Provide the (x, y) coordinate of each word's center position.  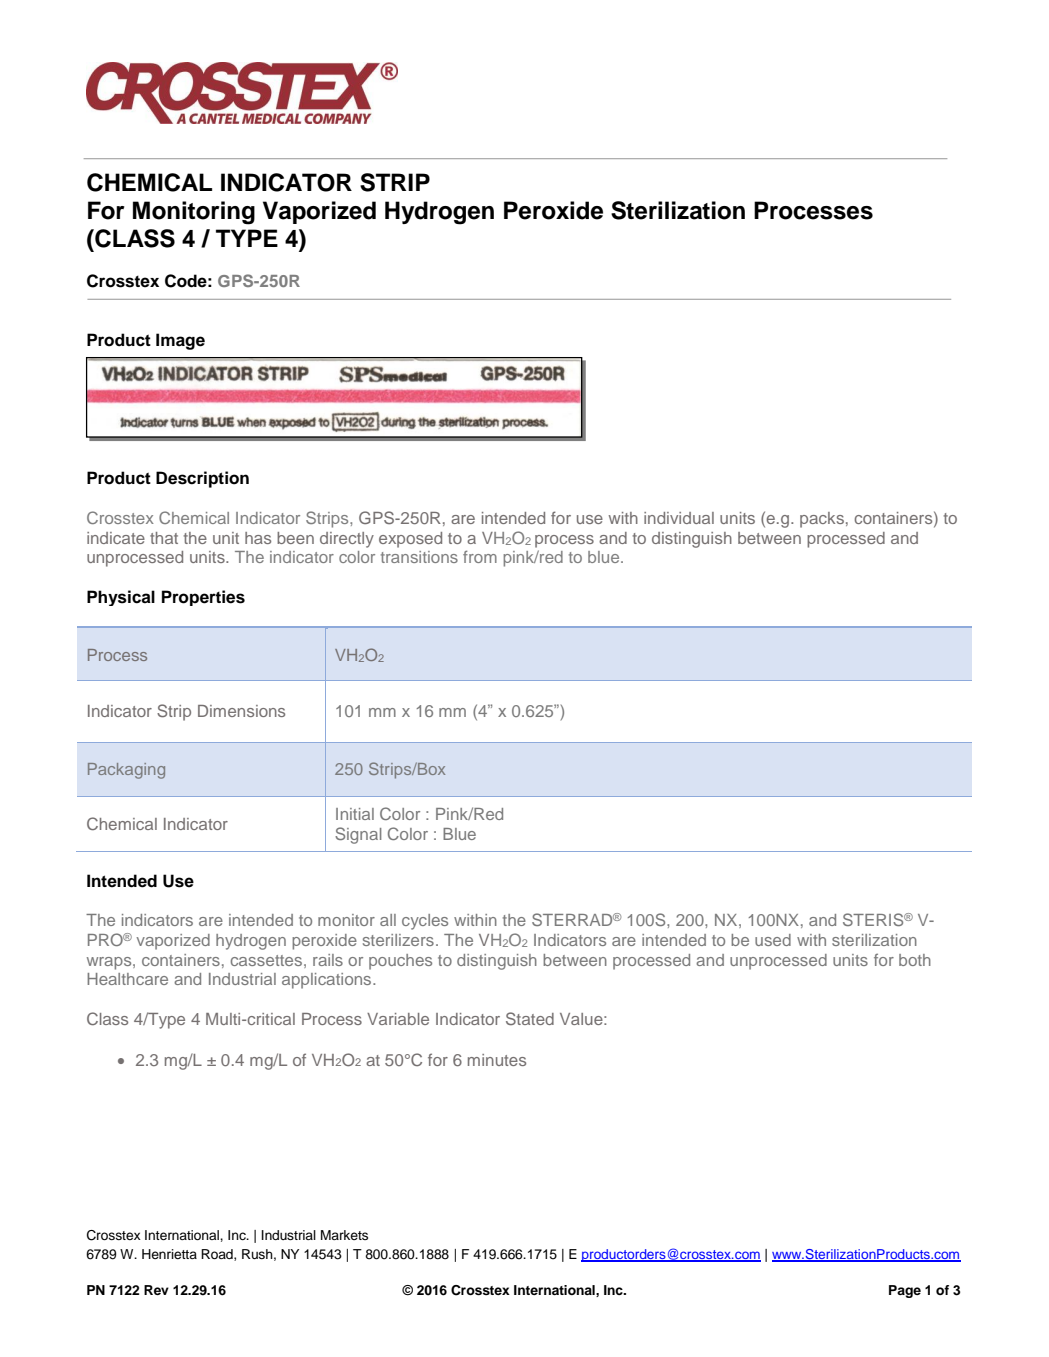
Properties (203, 598)
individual (679, 518)
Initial (355, 814)
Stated (530, 1018)
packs (822, 520)
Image (180, 341)
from (480, 556)
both (915, 960)
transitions (419, 557)
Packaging (126, 771)
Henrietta (169, 1254)
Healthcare (127, 979)
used (773, 940)
